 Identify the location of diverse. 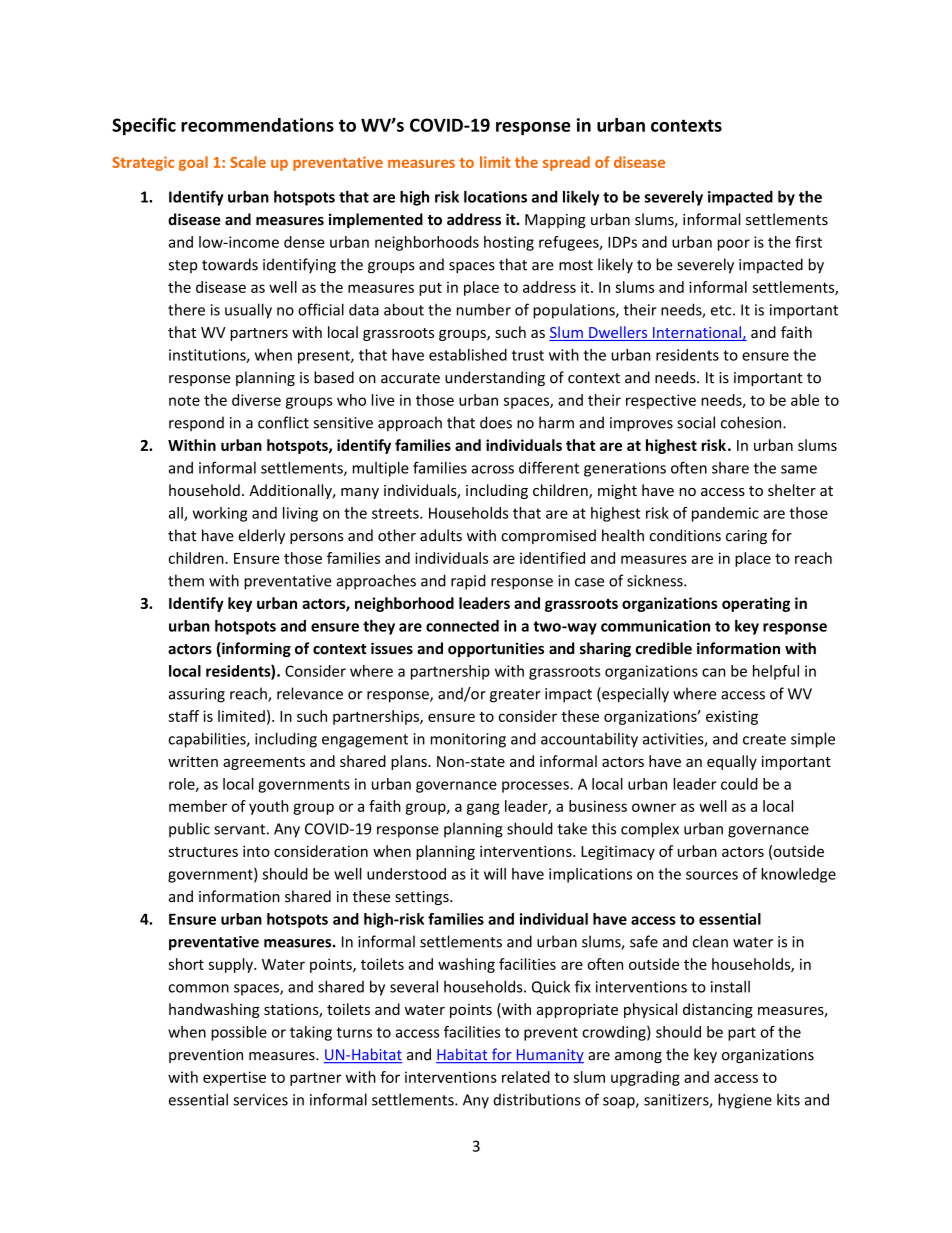
(256, 400).
